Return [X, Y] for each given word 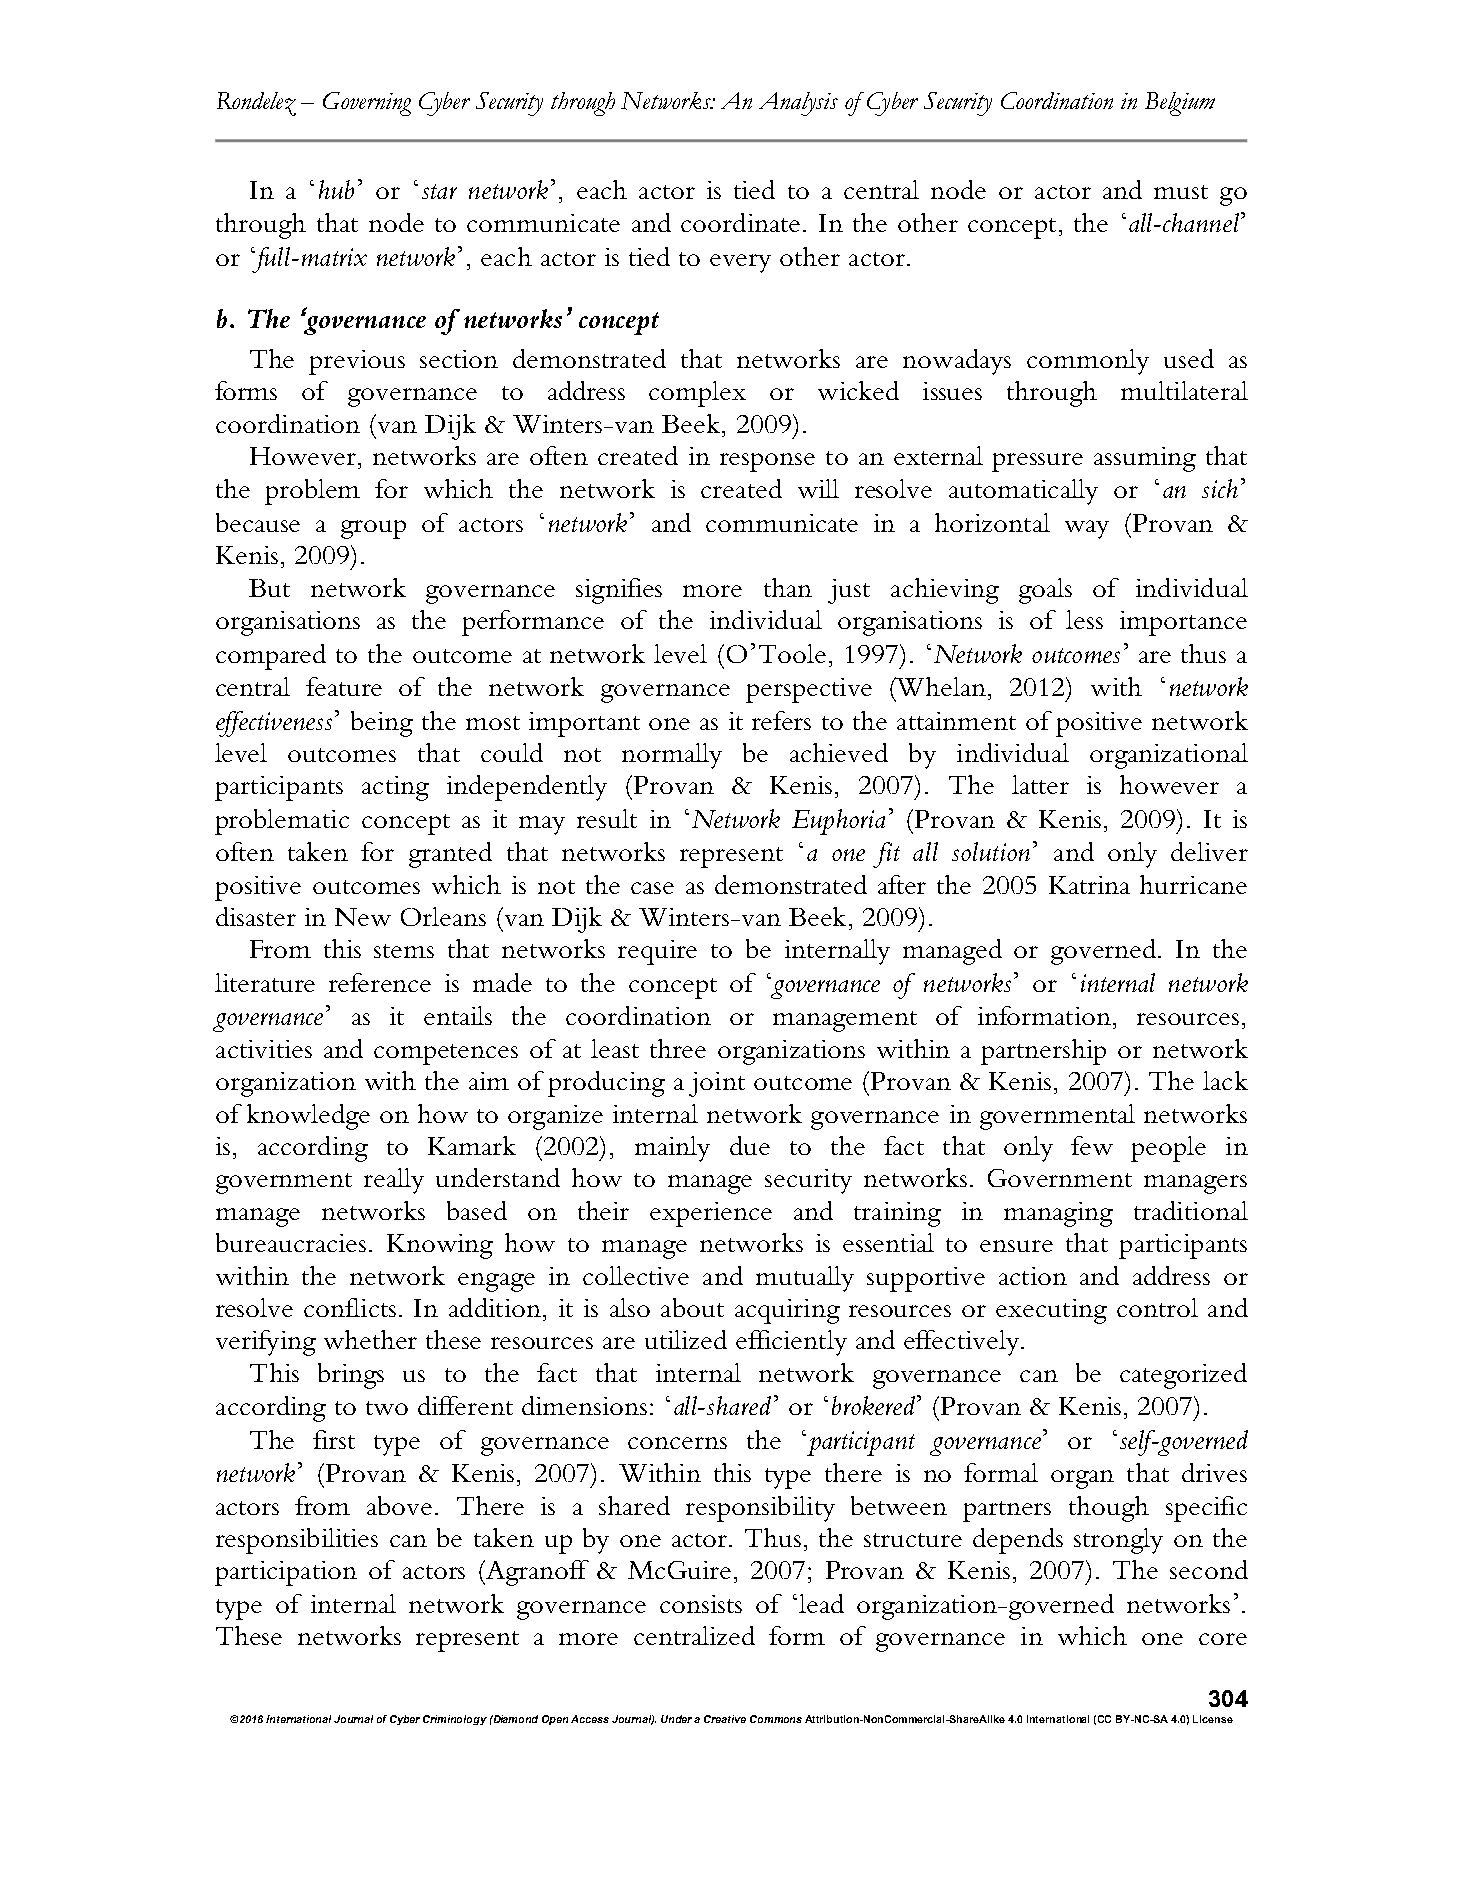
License [1213, 1719]
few [1092, 1145]
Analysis [798, 104]
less [1084, 619]
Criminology [455, 1720]
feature [344, 686]
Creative [725, 1719]
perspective [809, 690]
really [394, 1181]
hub [336, 189]
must [1181, 192]
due [750, 1145]
